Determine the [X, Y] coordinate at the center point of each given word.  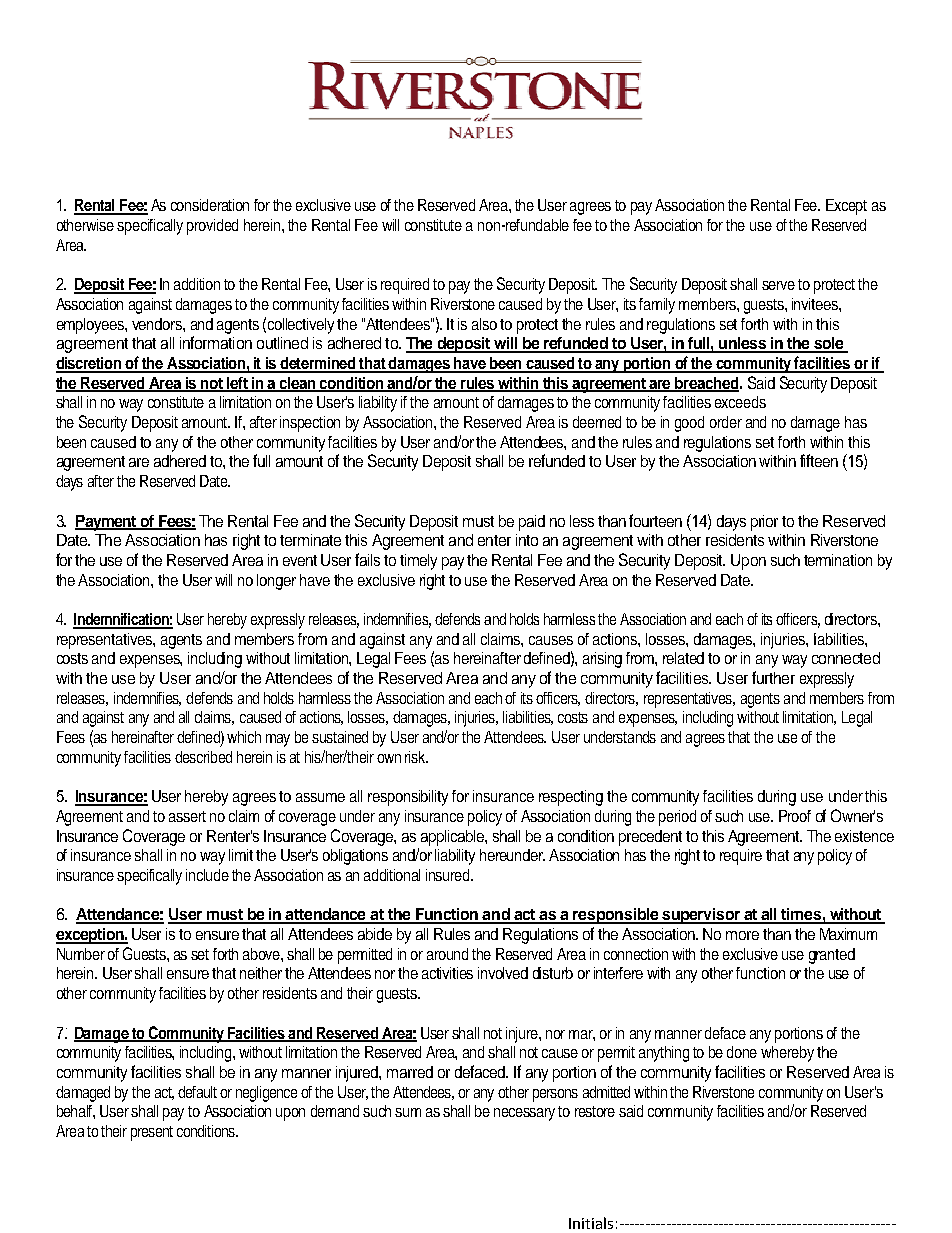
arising [602, 660]
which [244, 737]
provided [212, 227]
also [484, 324]
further [773, 677]
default [197, 1092]
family [657, 306]
